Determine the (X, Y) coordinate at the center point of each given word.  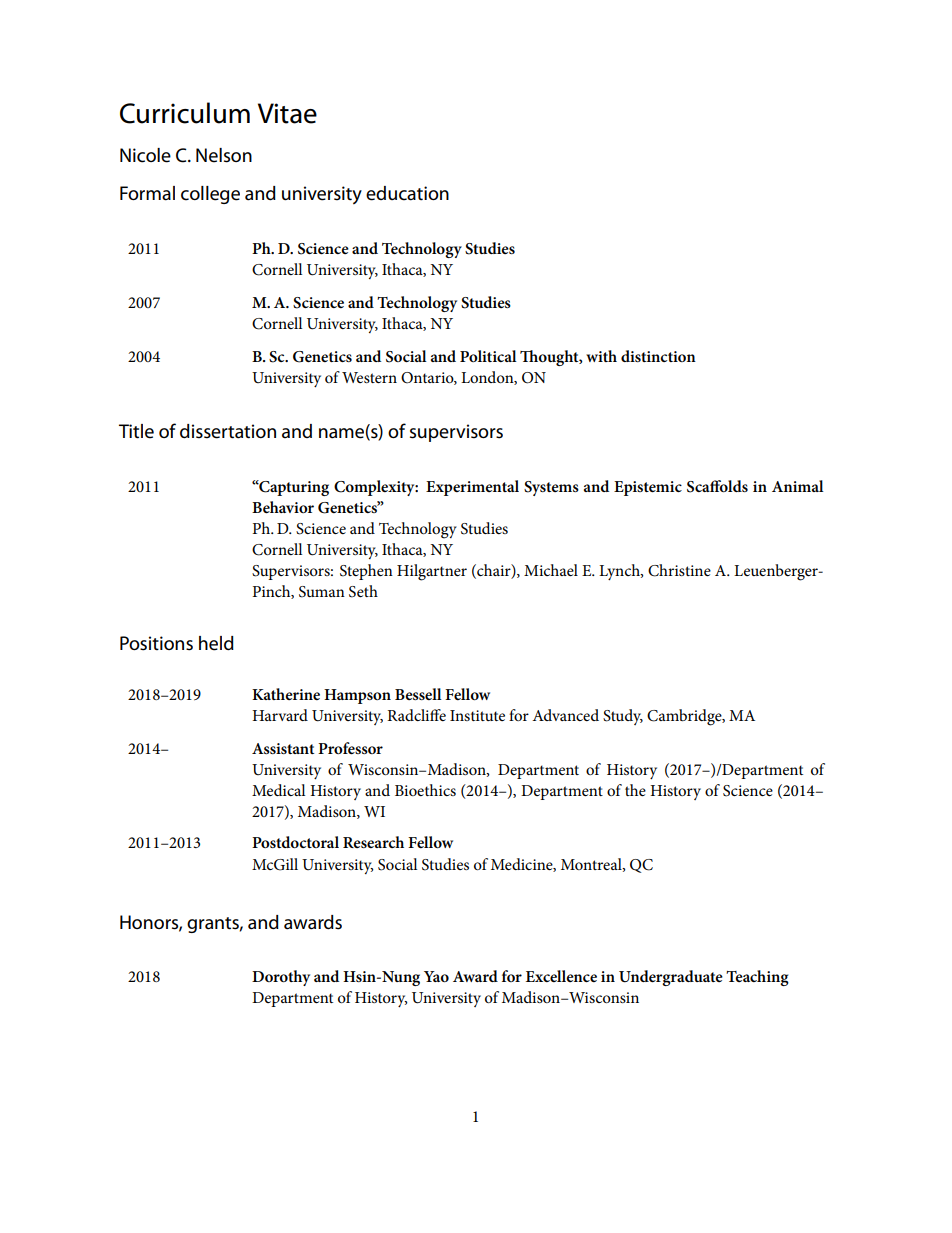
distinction (658, 356)
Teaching (757, 978)
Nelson (224, 155)
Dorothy (281, 978)
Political (488, 356)
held (216, 643)
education (407, 193)
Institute (477, 715)
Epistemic (648, 488)
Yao (436, 976)
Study (623, 717)
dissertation (228, 431)
